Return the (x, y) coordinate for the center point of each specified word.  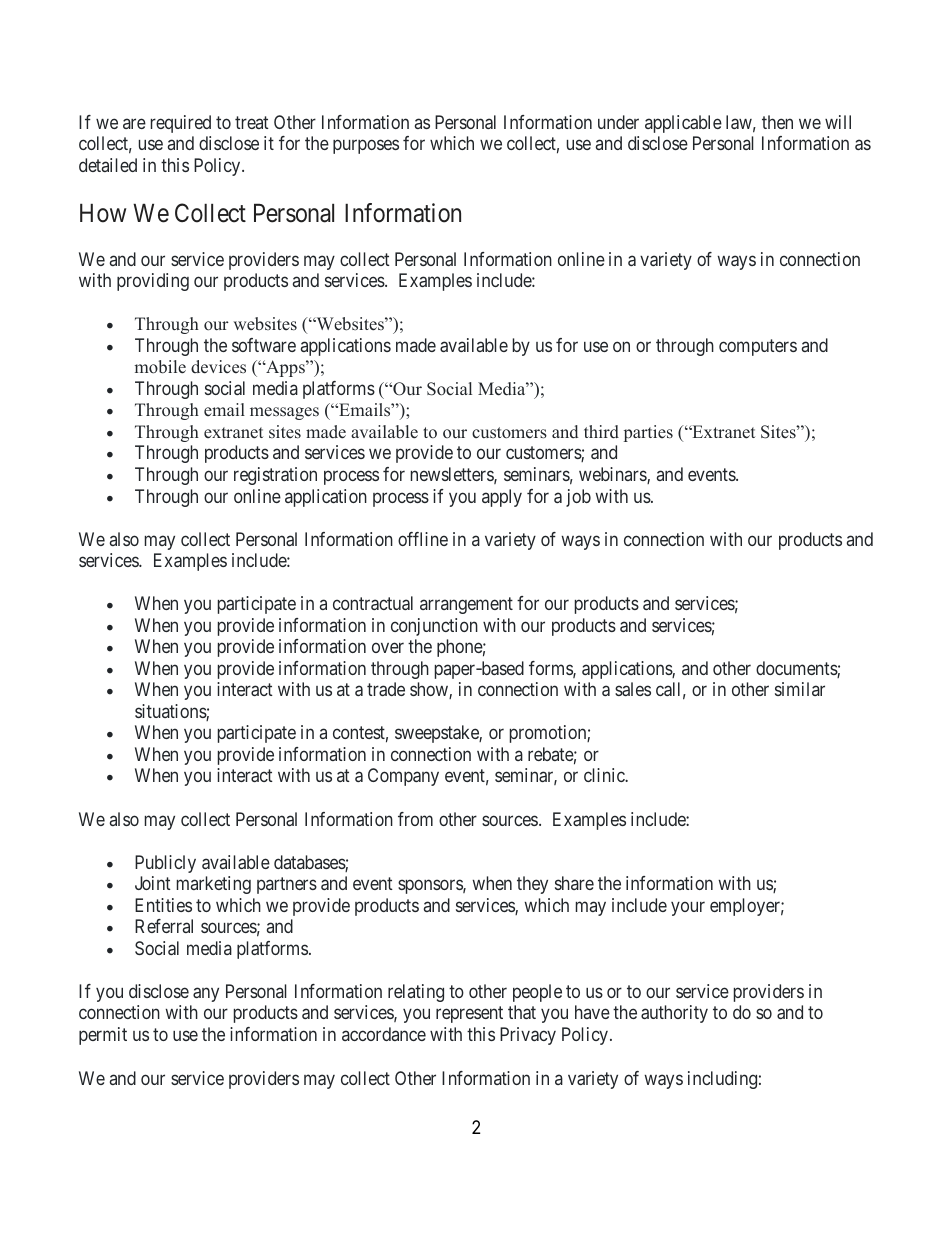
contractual (373, 603)
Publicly (165, 864)
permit (103, 1036)
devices (218, 367)
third (601, 432)
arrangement (466, 605)
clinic (605, 775)
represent (469, 1015)
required (181, 124)
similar (800, 689)
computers (758, 347)
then (777, 122)
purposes (366, 147)
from (415, 819)
